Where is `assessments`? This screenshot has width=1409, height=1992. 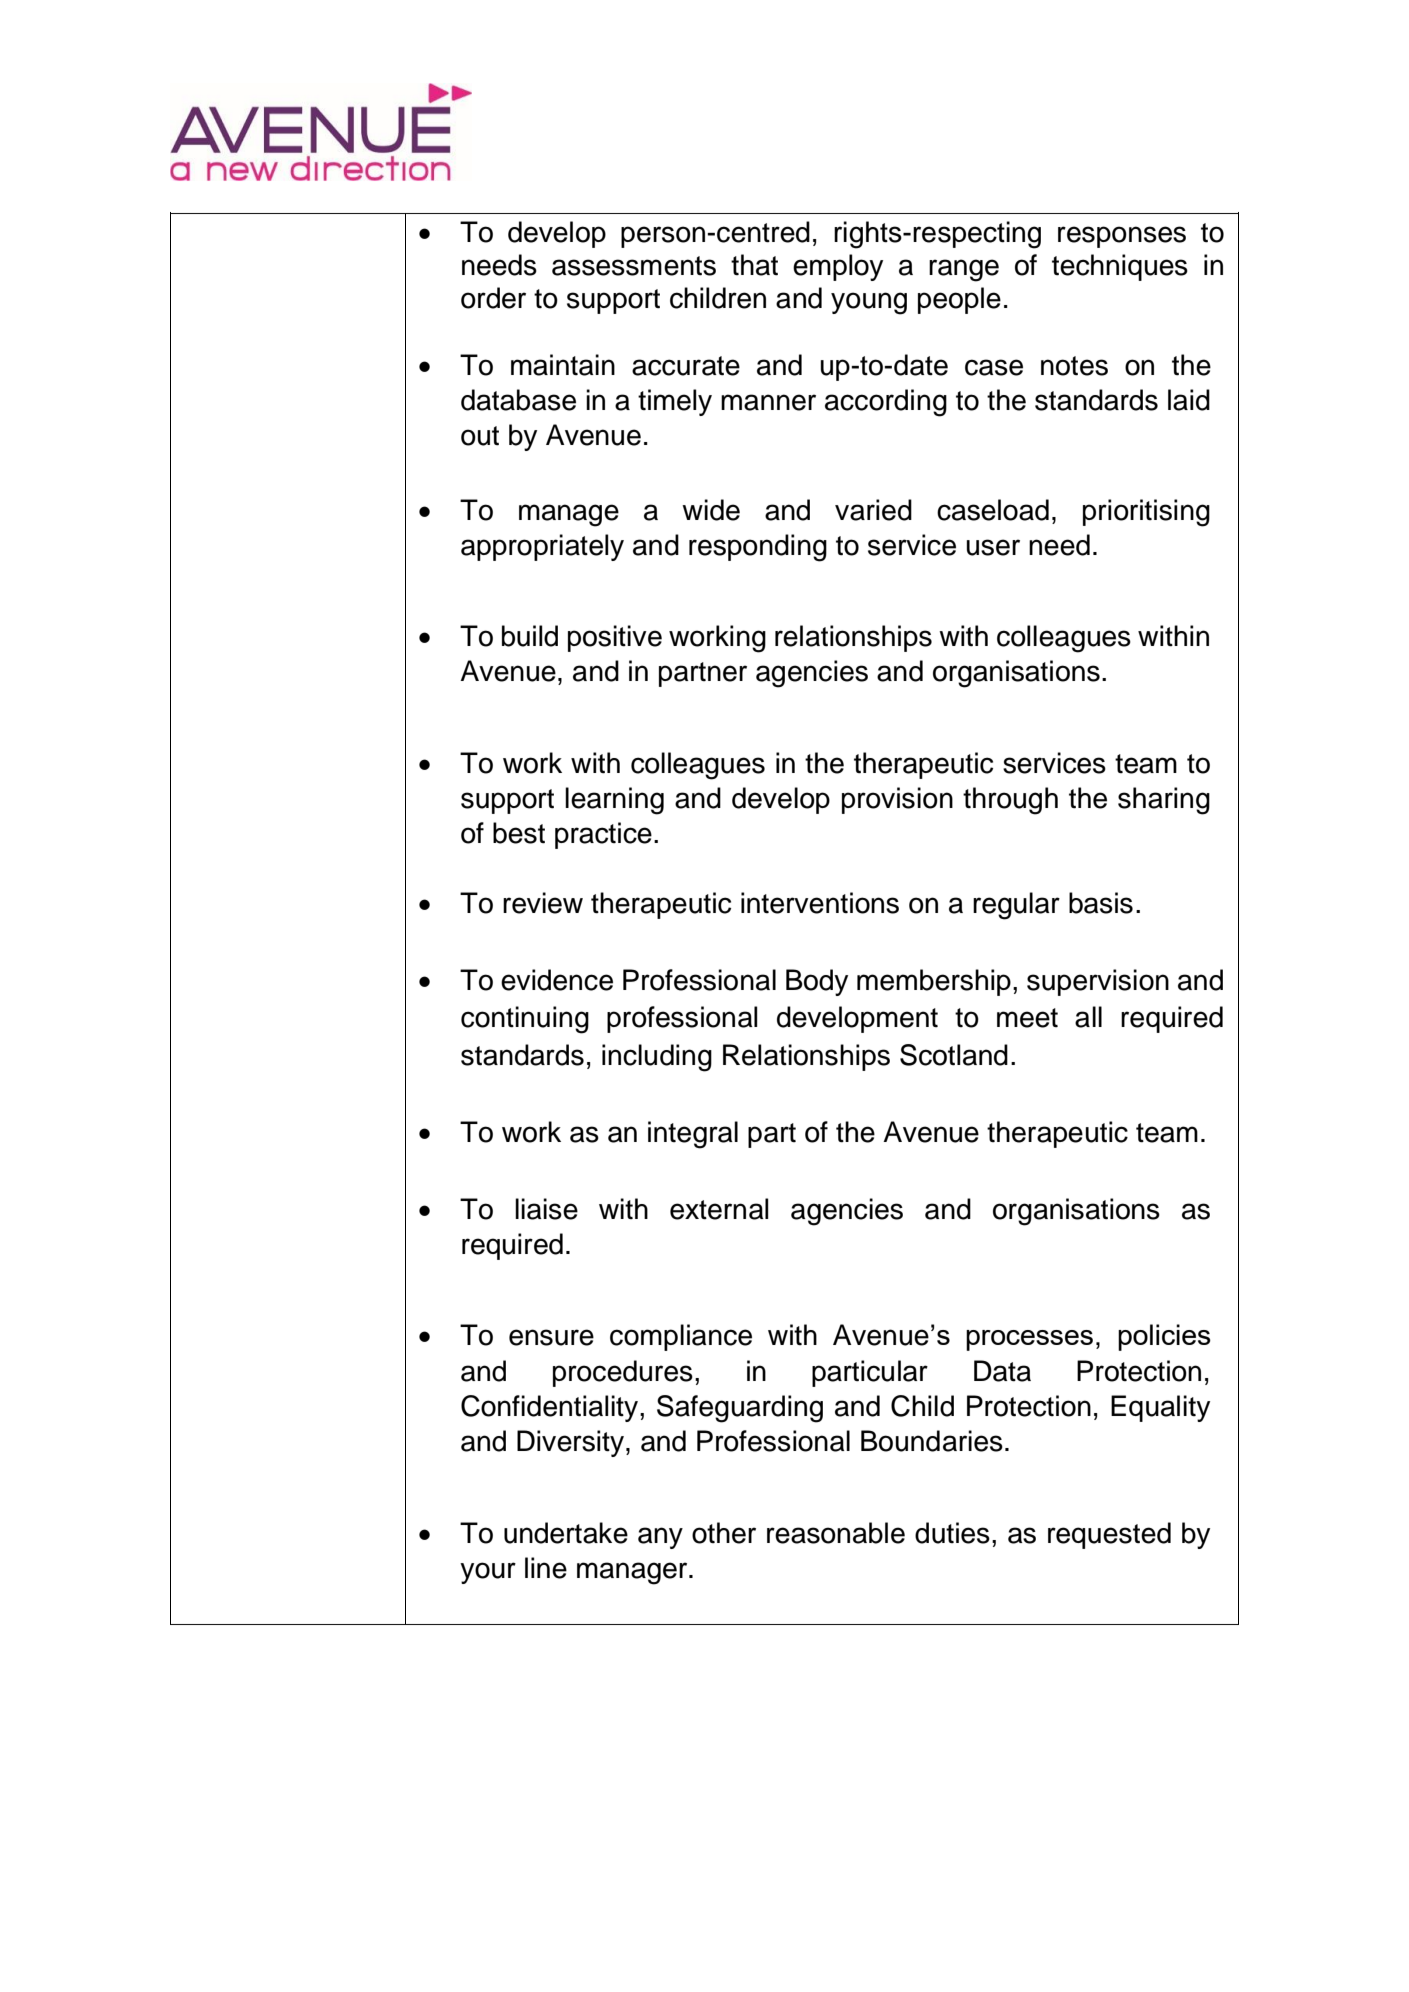 assessments is located at coordinates (634, 266).
